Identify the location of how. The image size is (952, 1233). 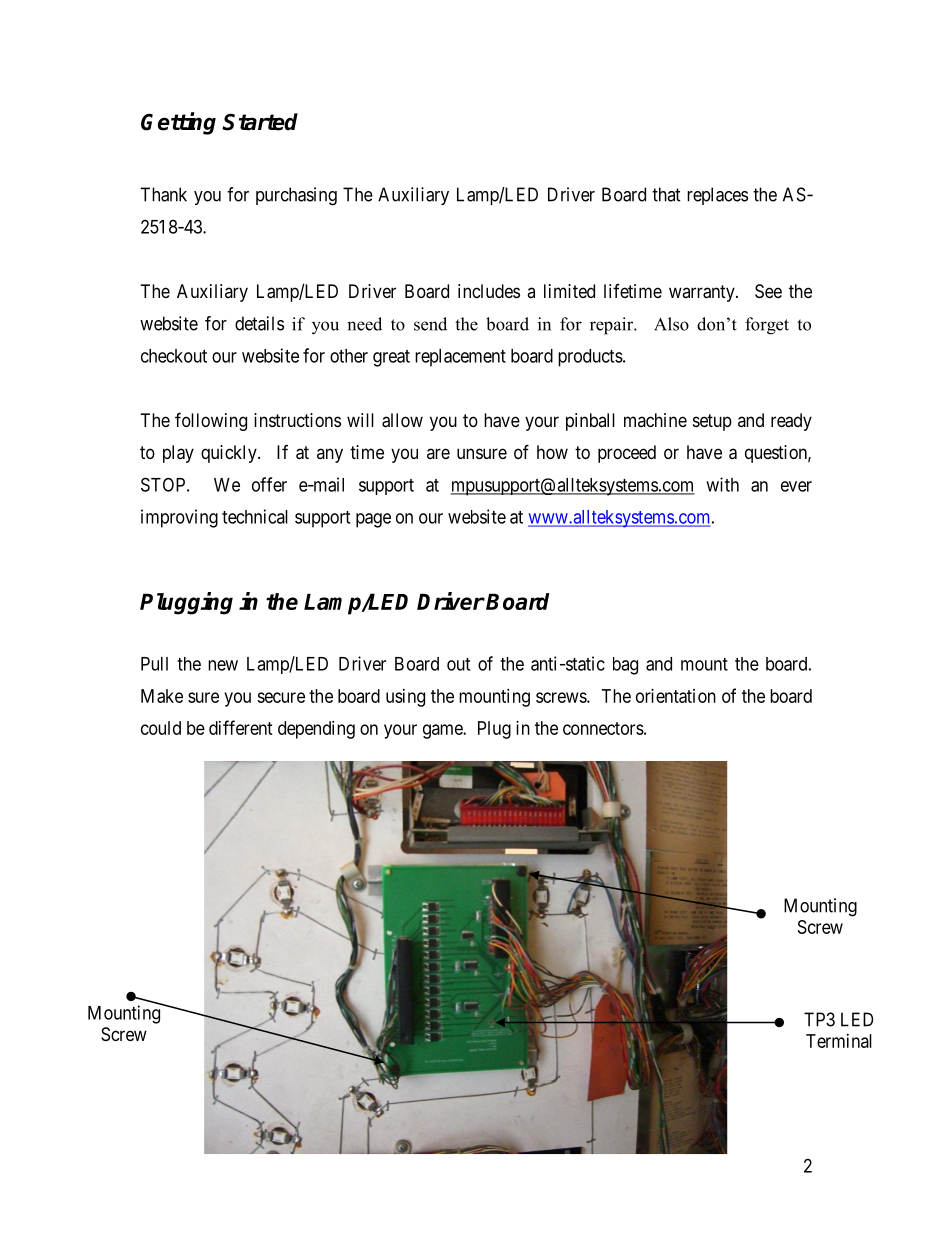
(552, 452).
